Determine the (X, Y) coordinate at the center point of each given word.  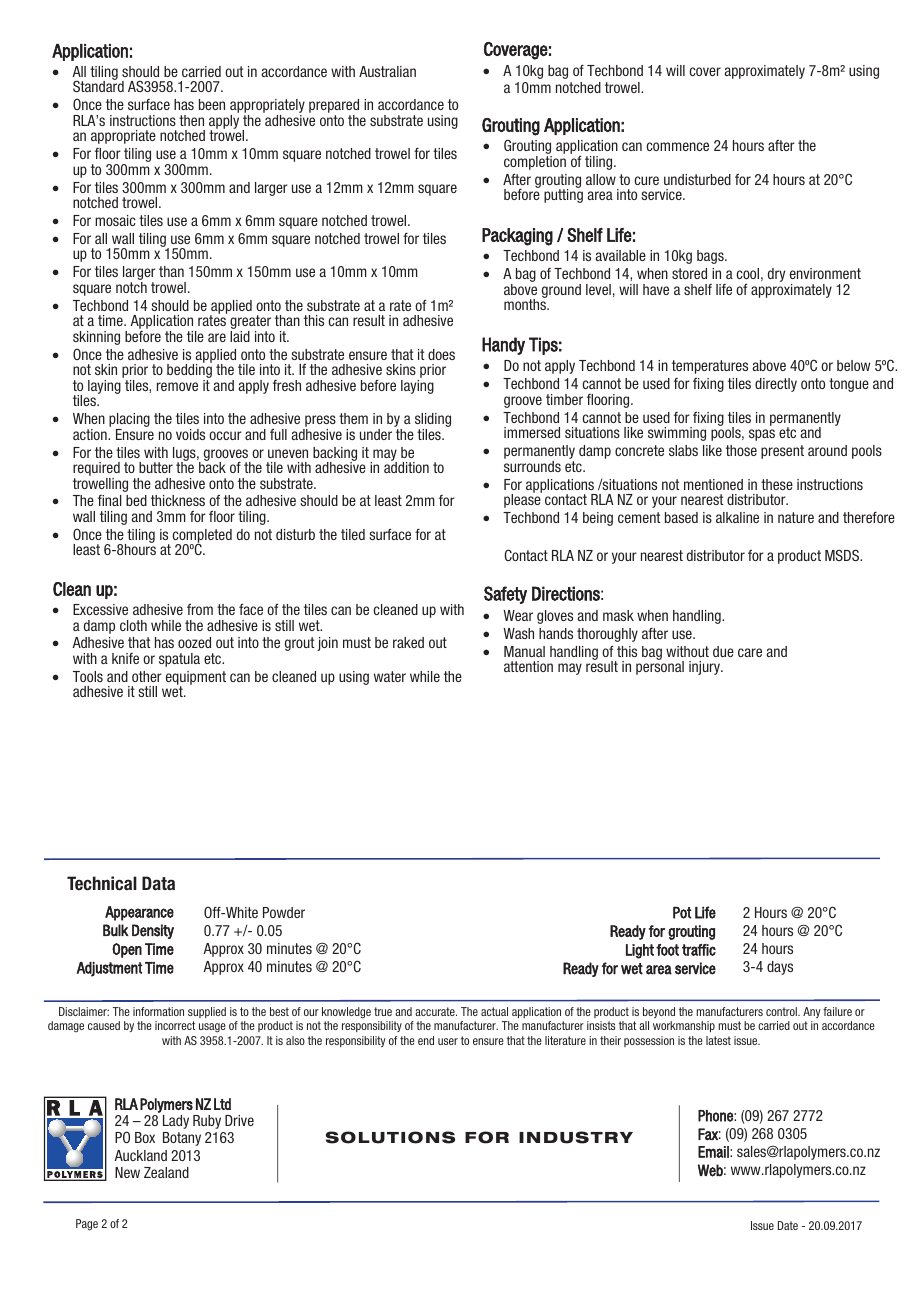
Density (153, 931)
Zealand (166, 1172)
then (191, 120)
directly (776, 385)
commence (677, 146)
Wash (518, 633)
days (780, 968)
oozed (194, 642)
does (441, 354)
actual (494, 1011)
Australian (387, 71)
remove (177, 386)
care (750, 652)
